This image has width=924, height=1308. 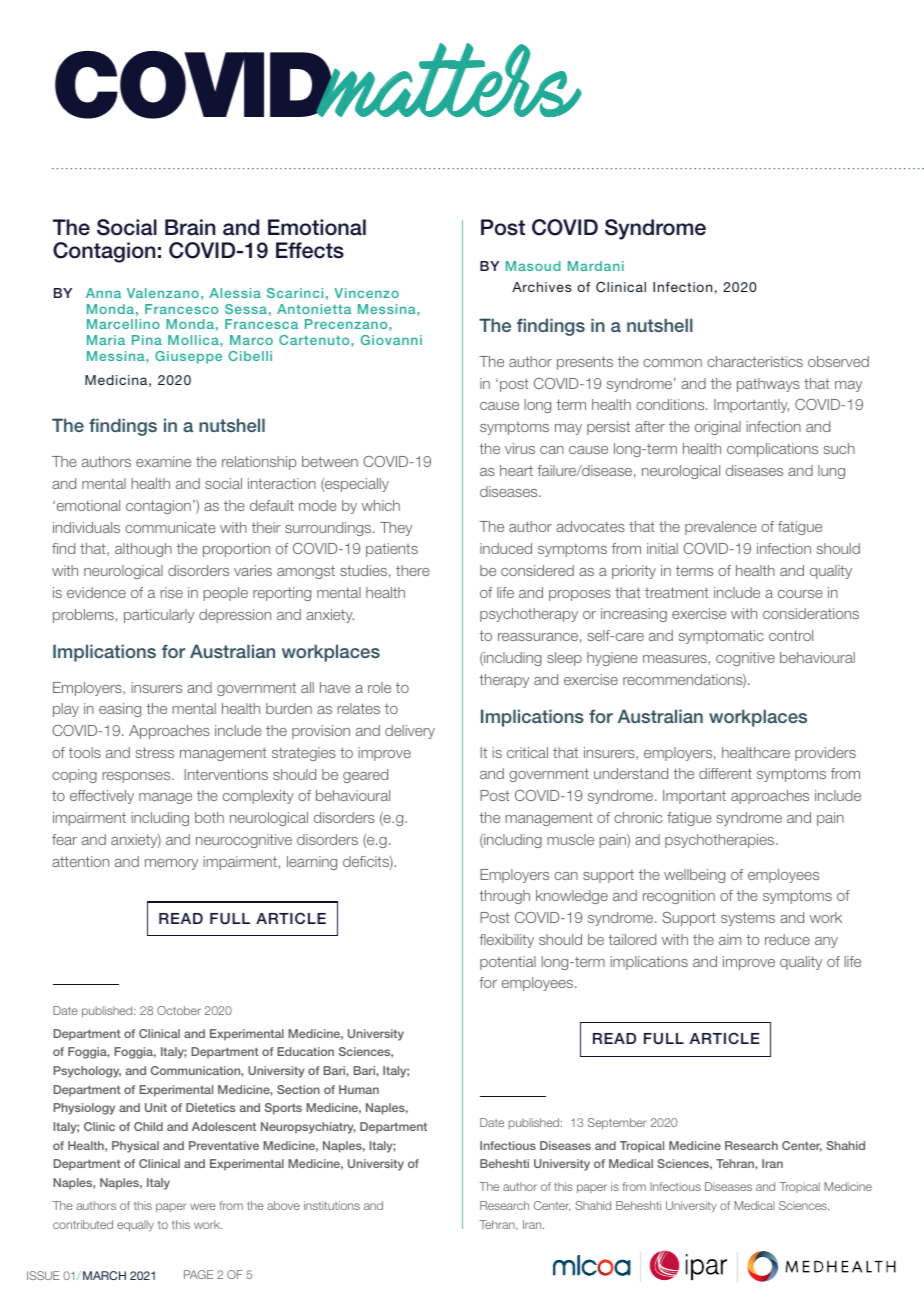 I want to click on memory, so click(x=171, y=864).
